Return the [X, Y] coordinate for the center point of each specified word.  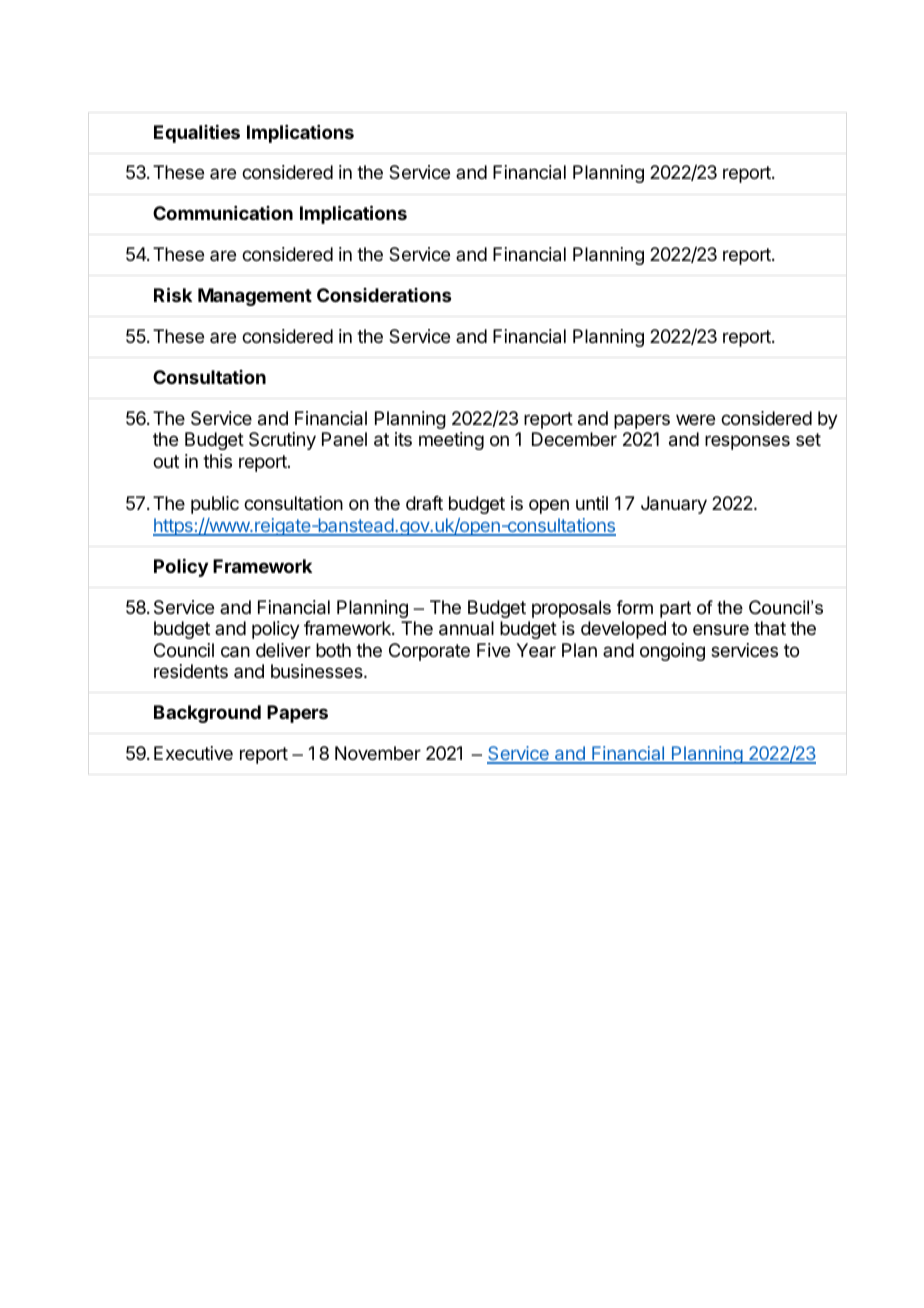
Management [255, 297]
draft [424, 503]
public [215, 505]
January [674, 505]
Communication [223, 213]
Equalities [197, 134]
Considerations [384, 295]
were [695, 419]
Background [207, 714]
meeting [451, 441]
